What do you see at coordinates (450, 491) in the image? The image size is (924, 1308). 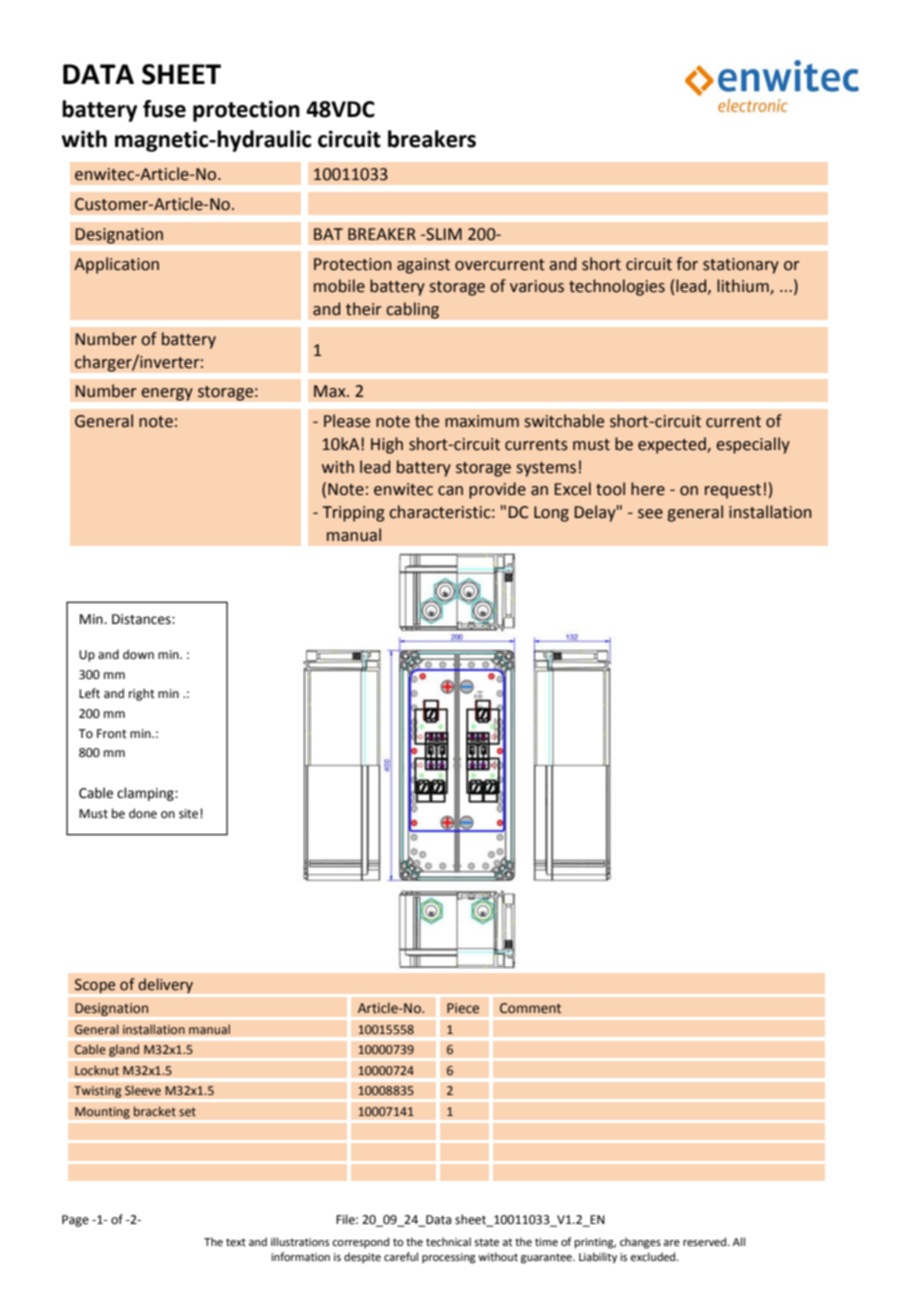 I see `can` at bounding box center [450, 491].
